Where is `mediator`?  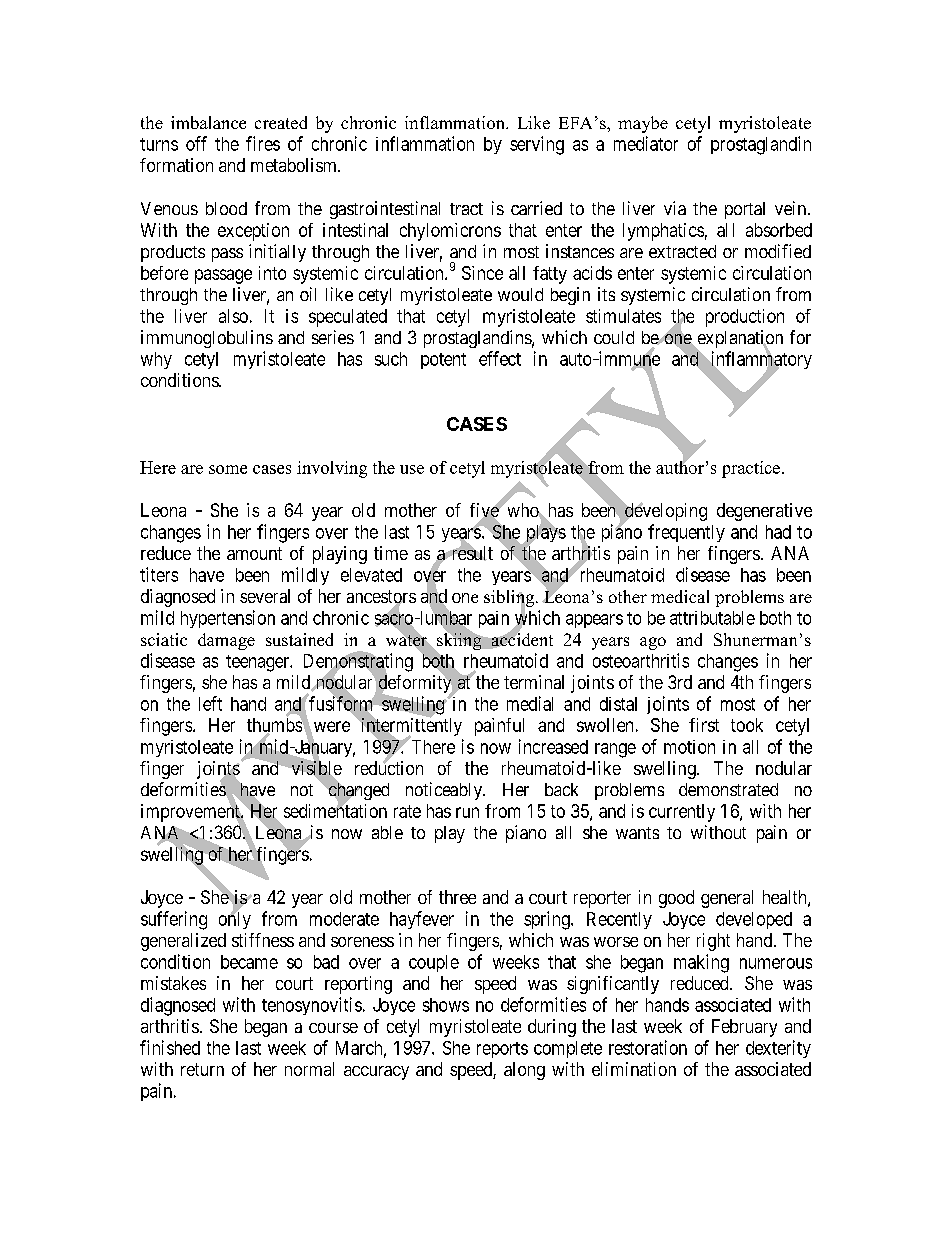 mediator is located at coordinates (646, 143).
